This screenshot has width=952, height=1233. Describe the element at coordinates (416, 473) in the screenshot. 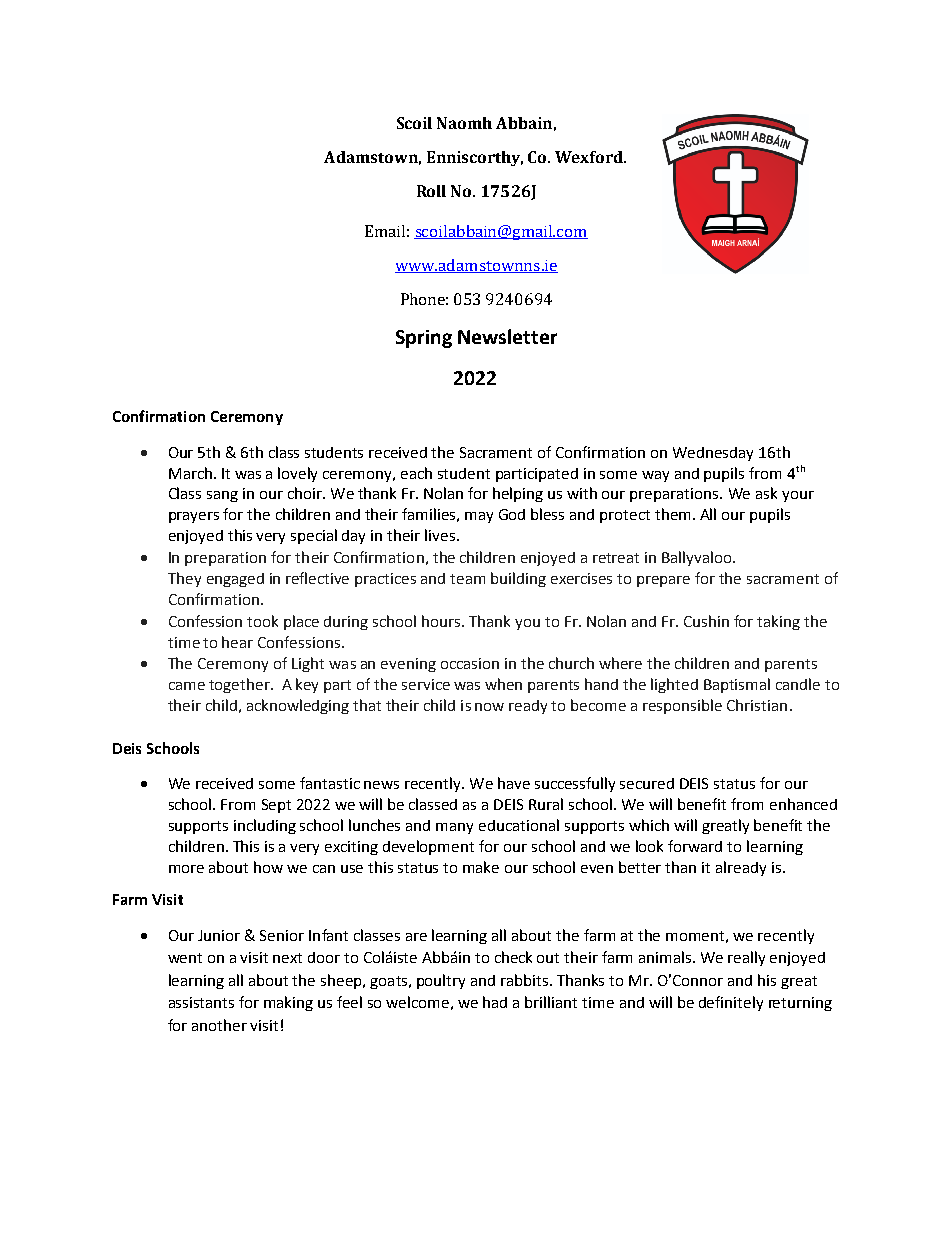

I see `each` at that location.
